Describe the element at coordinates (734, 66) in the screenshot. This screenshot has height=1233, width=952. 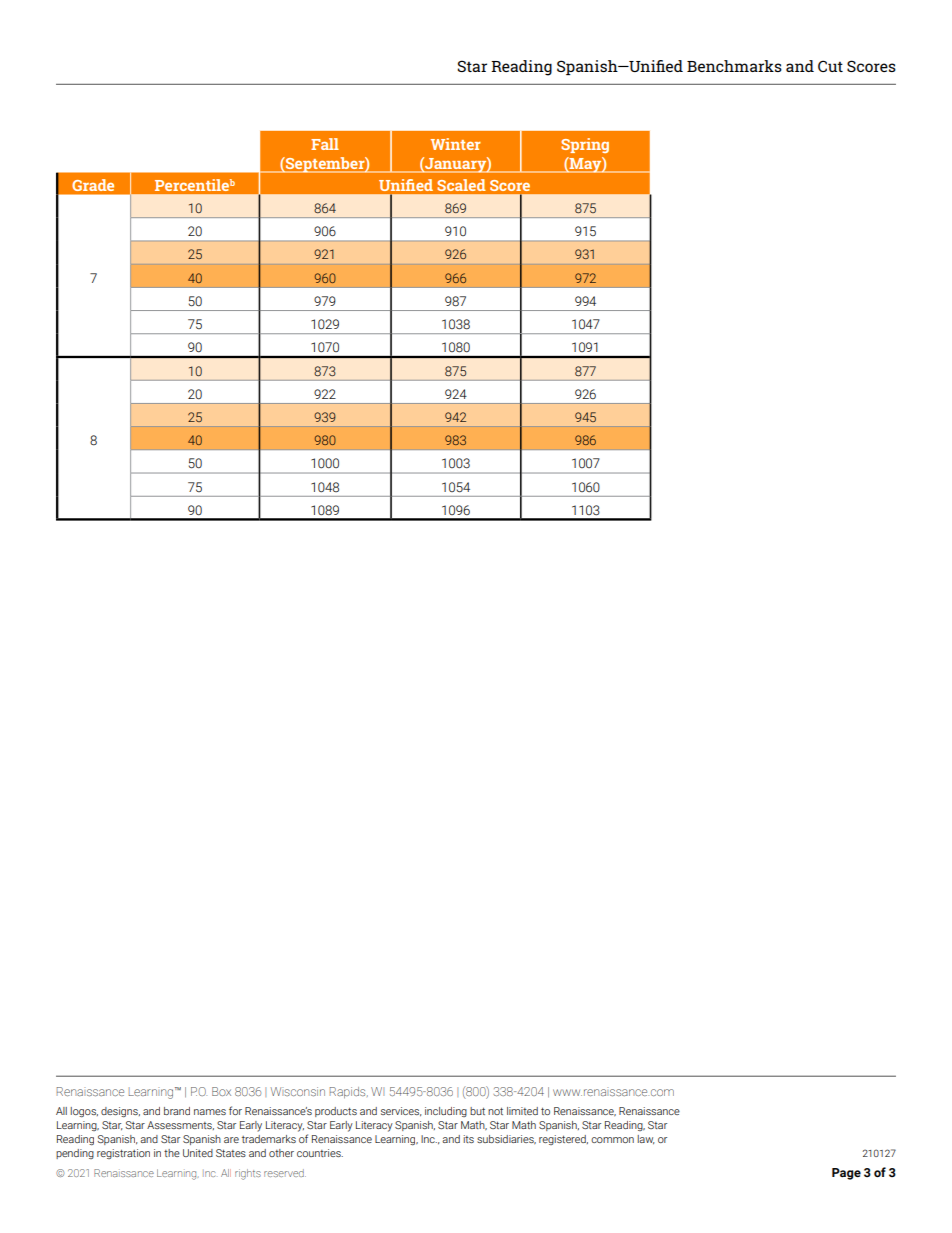
I see `Benchmarks` at that location.
